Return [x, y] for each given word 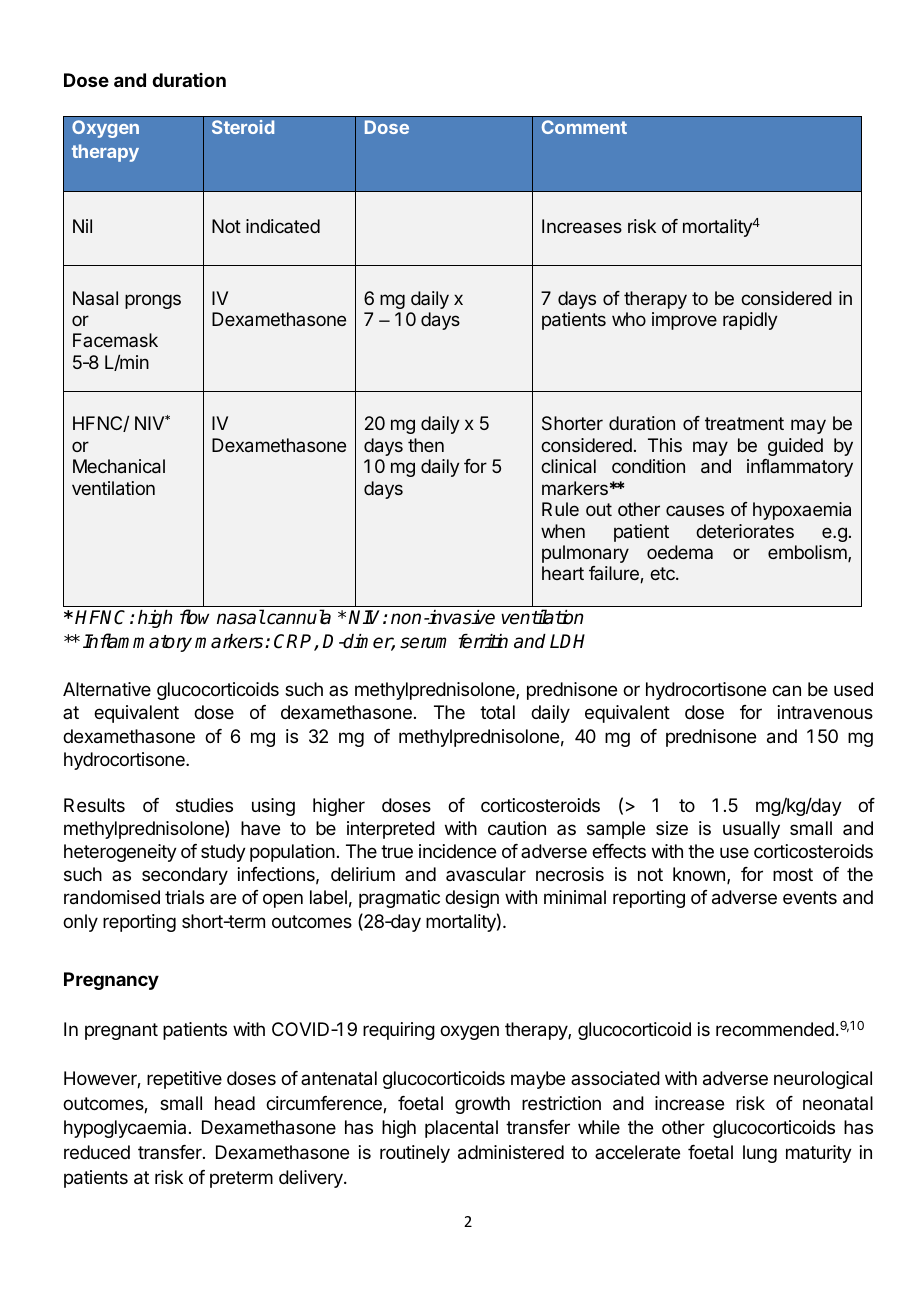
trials [184, 897]
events [810, 897]
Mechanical [119, 466]
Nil [82, 226]
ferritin [483, 641]
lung [760, 1154]
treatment [744, 424]
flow [194, 617]
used [853, 689]
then [426, 445]
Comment [584, 127]
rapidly [750, 321]
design [472, 899]
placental [461, 1129]
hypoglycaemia [125, 1129]
